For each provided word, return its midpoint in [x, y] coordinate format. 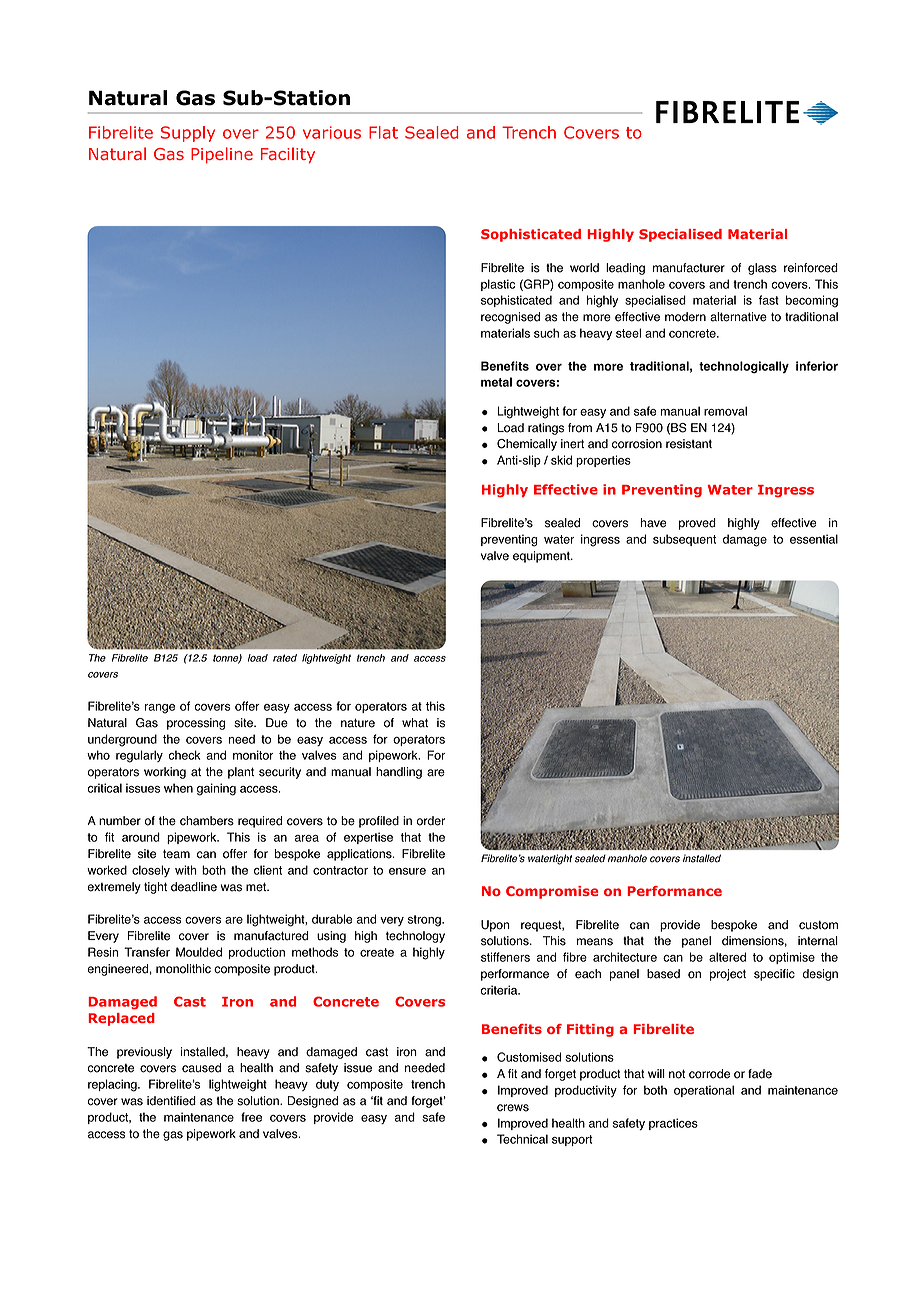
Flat [383, 132]
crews [513, 1108]
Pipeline [222, 155]
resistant [689, 444]
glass [762, 269]
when [178, 788]
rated [285, 658]
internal [818, 941]
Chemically [527, 445]
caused [201, 1068]
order [431, 821]
